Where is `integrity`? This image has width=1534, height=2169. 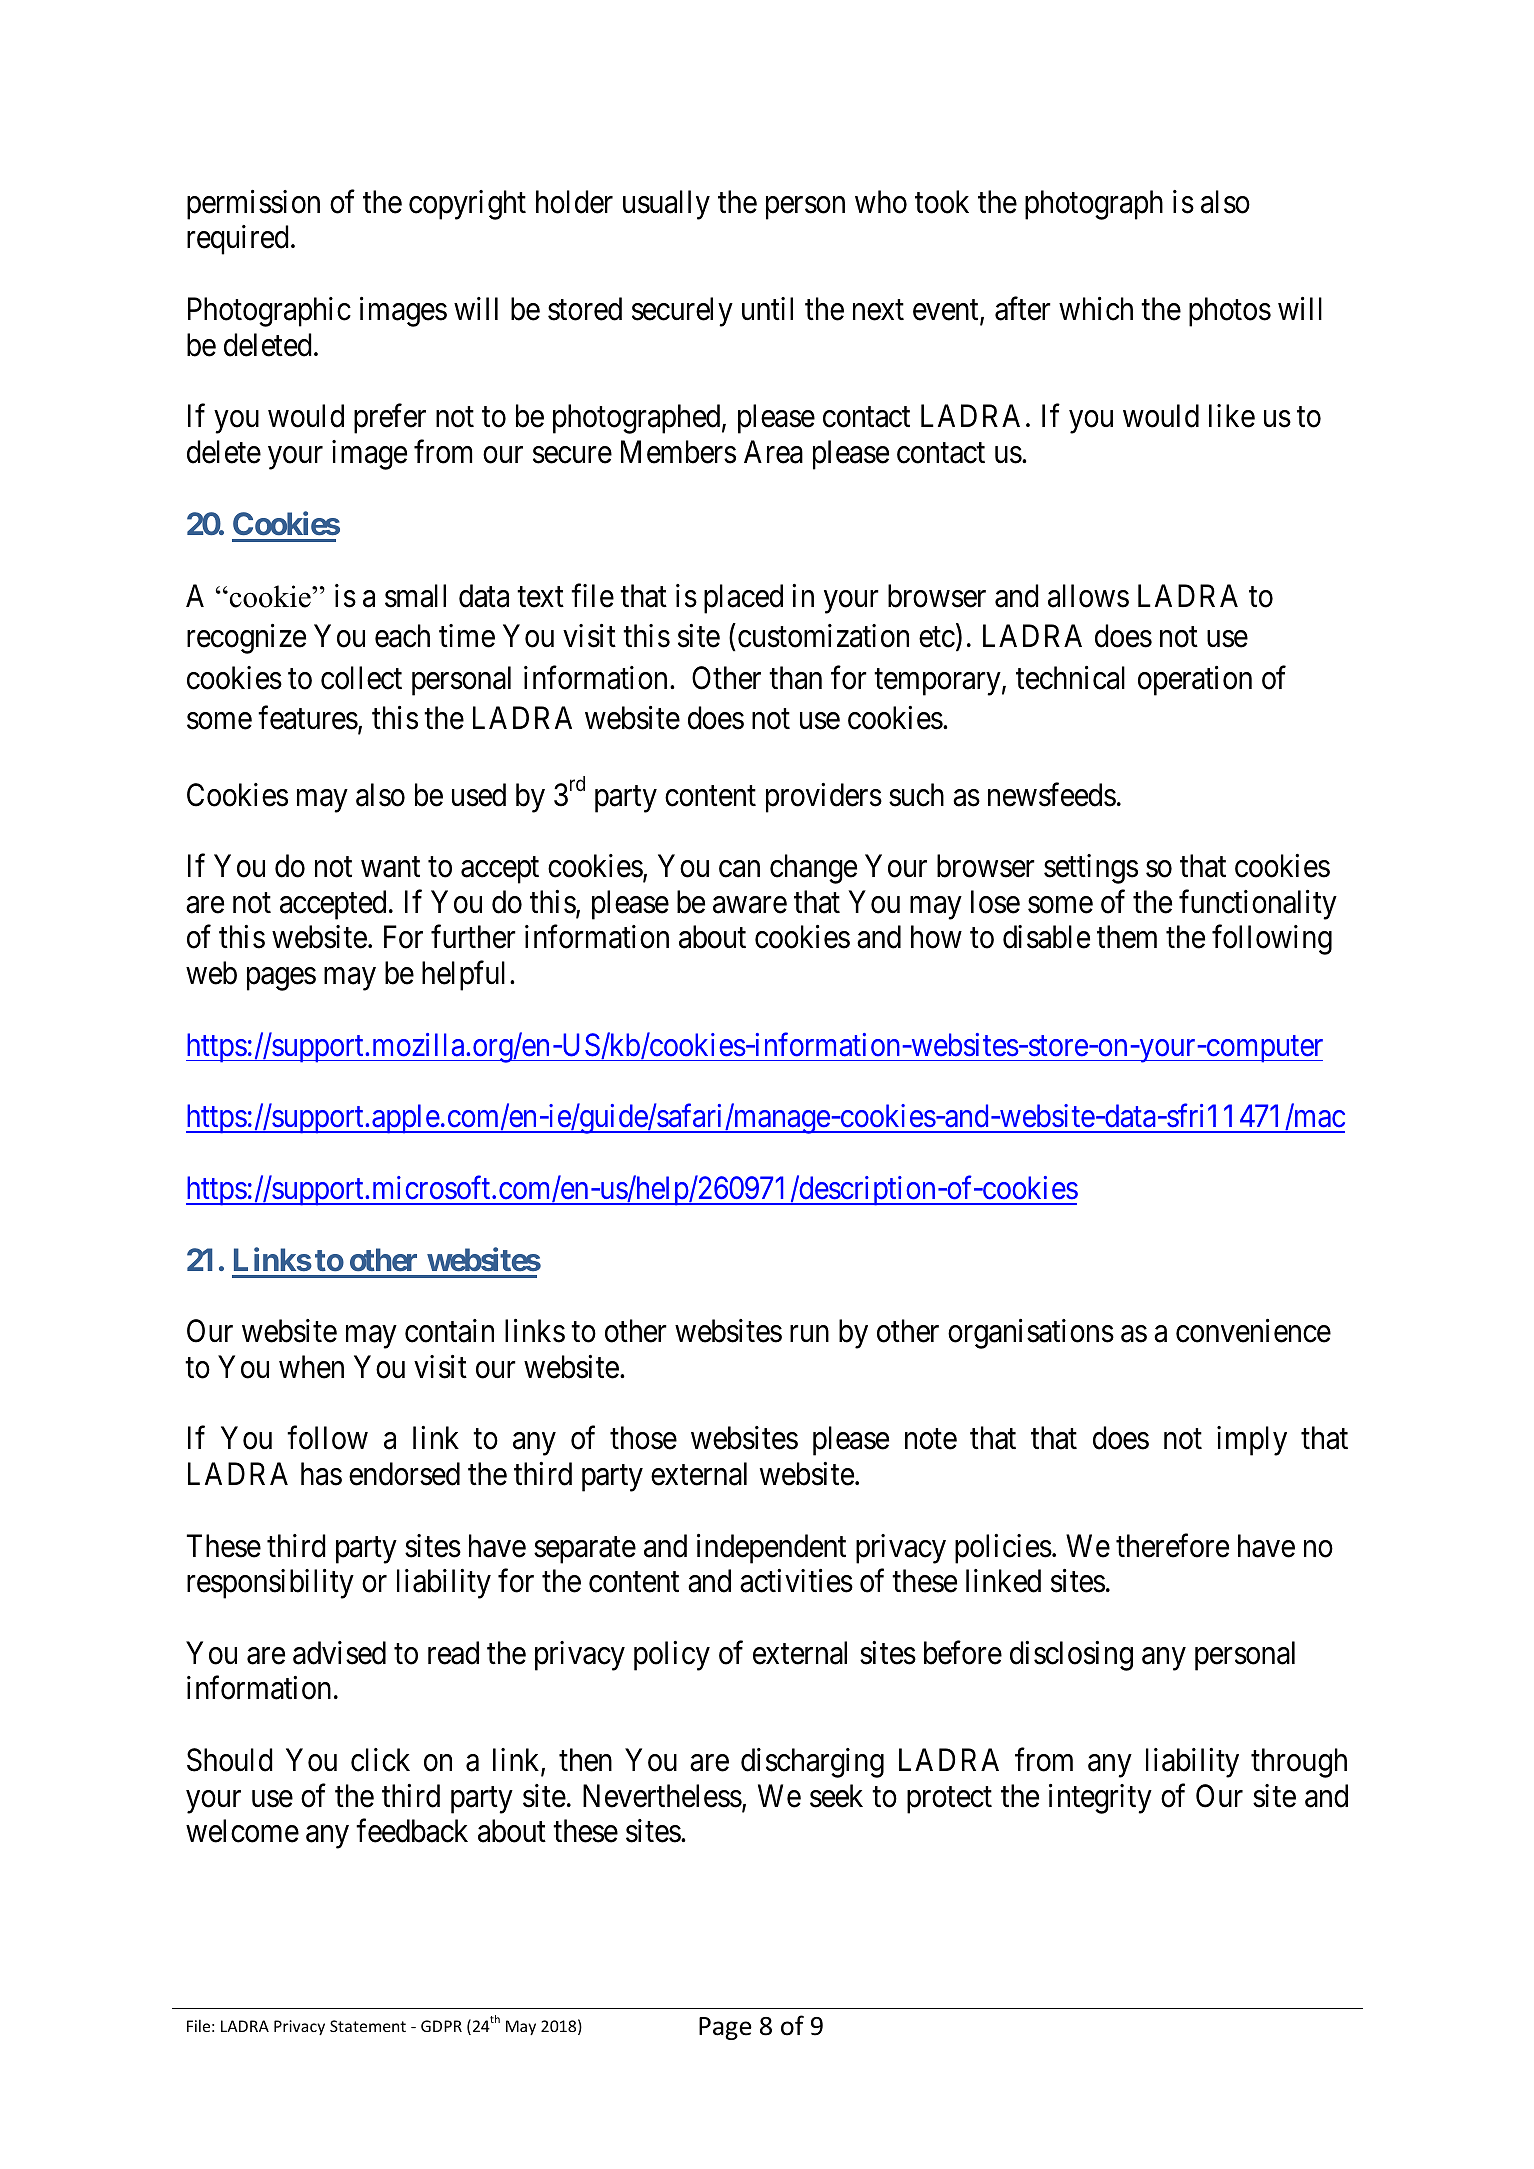 integrity is located at coordinates (1100, 1799).
